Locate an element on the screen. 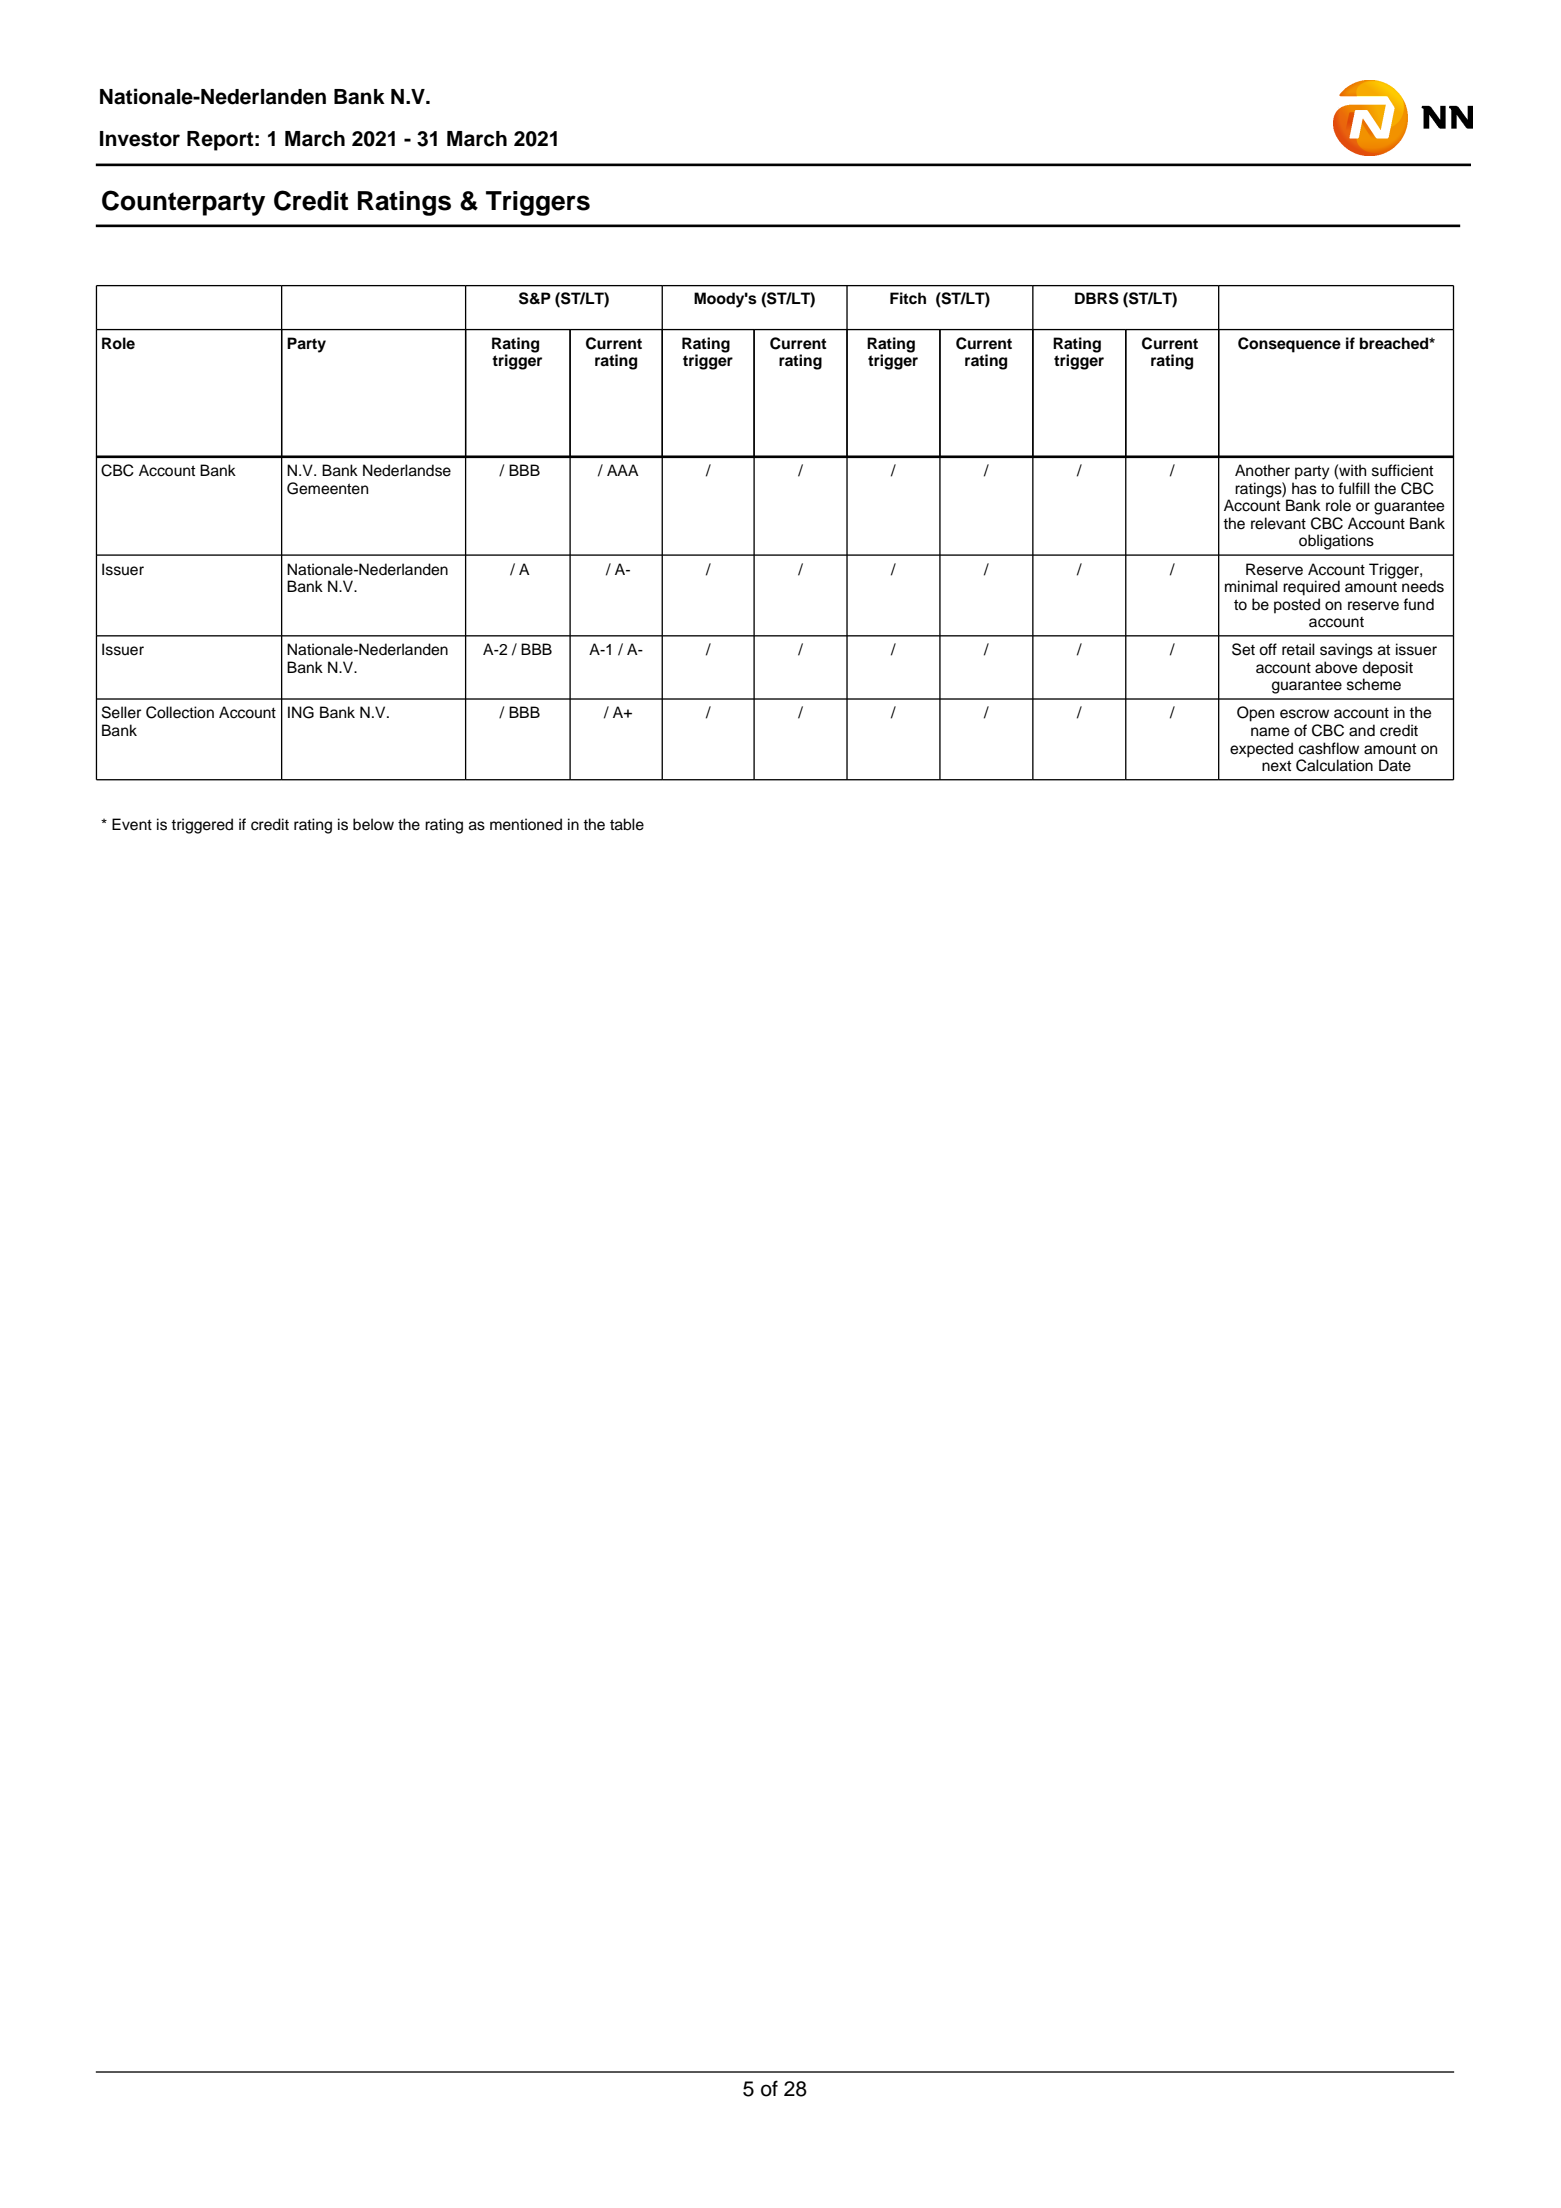 The width and height of the screenshot is (1561, 2208). Nederlandse is located at coordinates (407, 470).
